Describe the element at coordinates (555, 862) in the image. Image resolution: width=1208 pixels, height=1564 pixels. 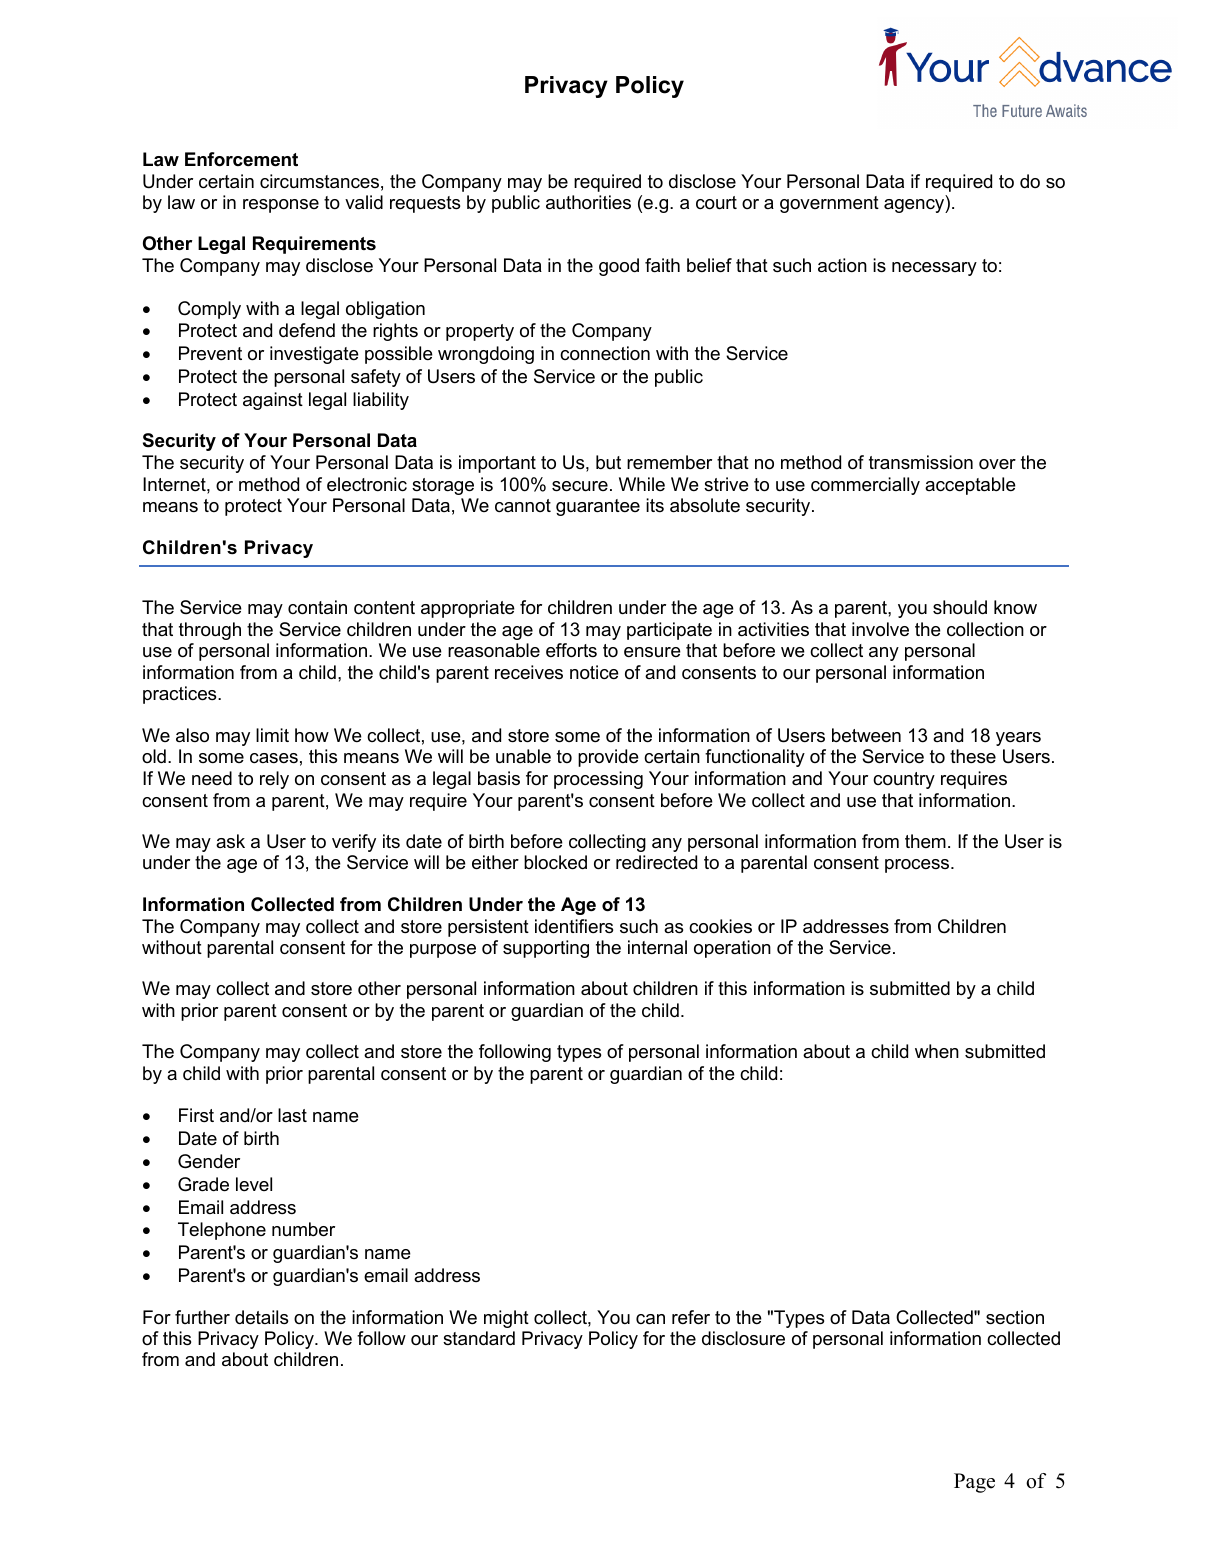
I see `blocked` at that location.
